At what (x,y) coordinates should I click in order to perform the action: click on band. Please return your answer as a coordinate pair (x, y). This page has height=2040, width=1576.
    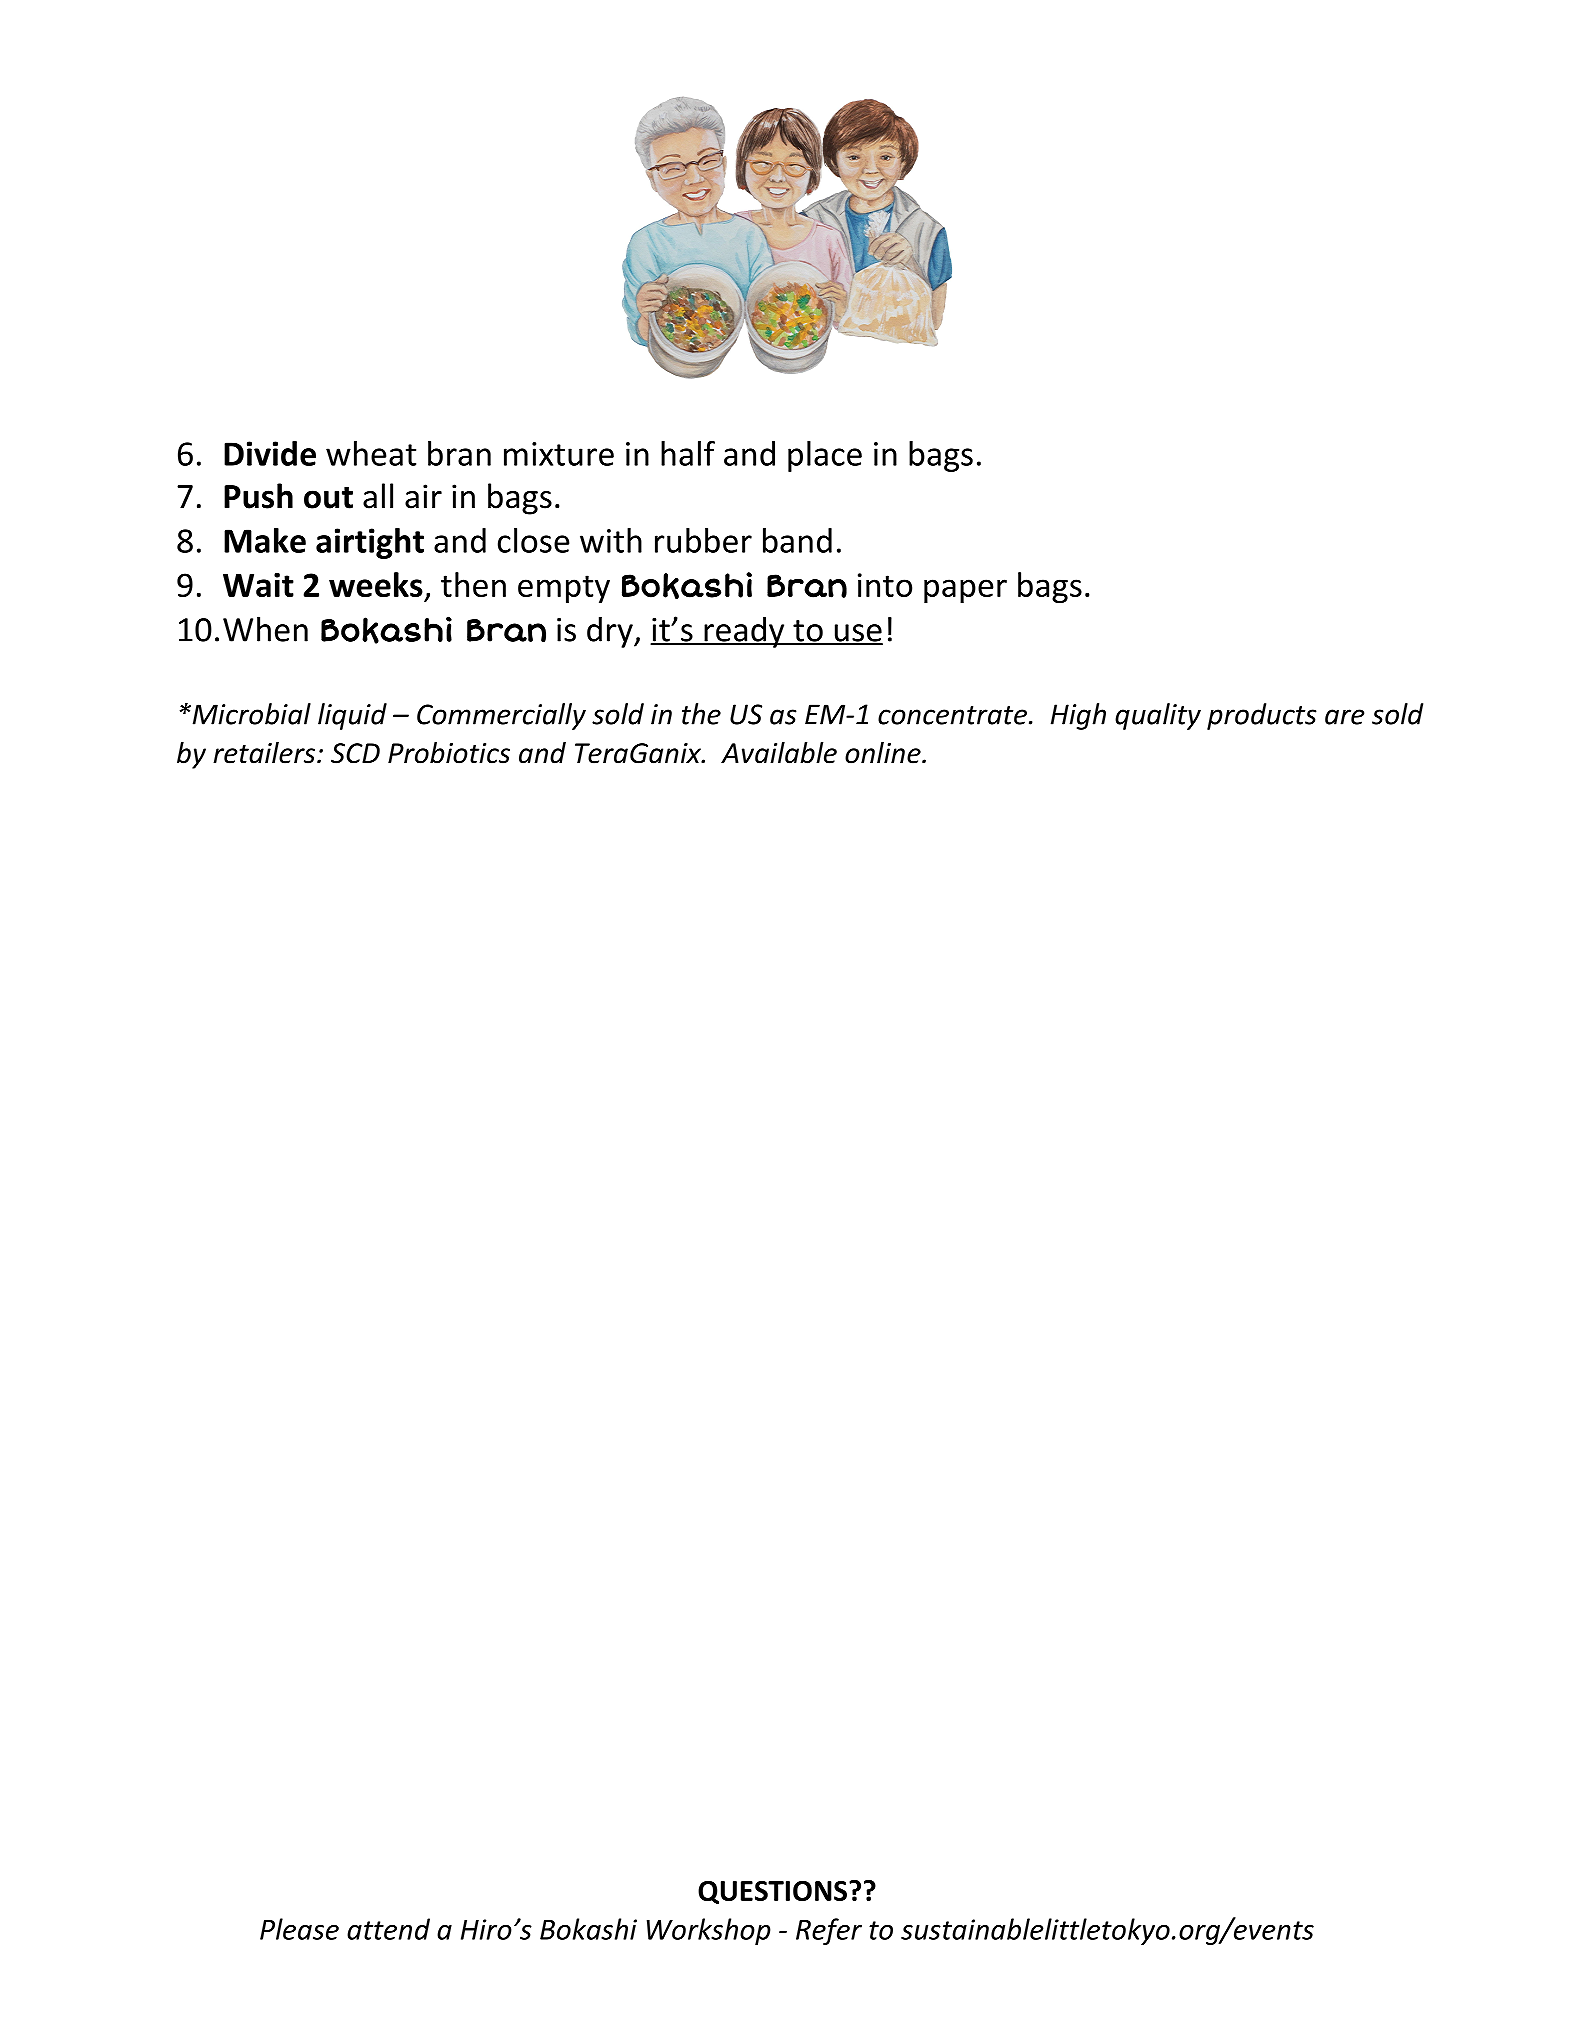
    Looking at the image, I should click on (797, 540).
